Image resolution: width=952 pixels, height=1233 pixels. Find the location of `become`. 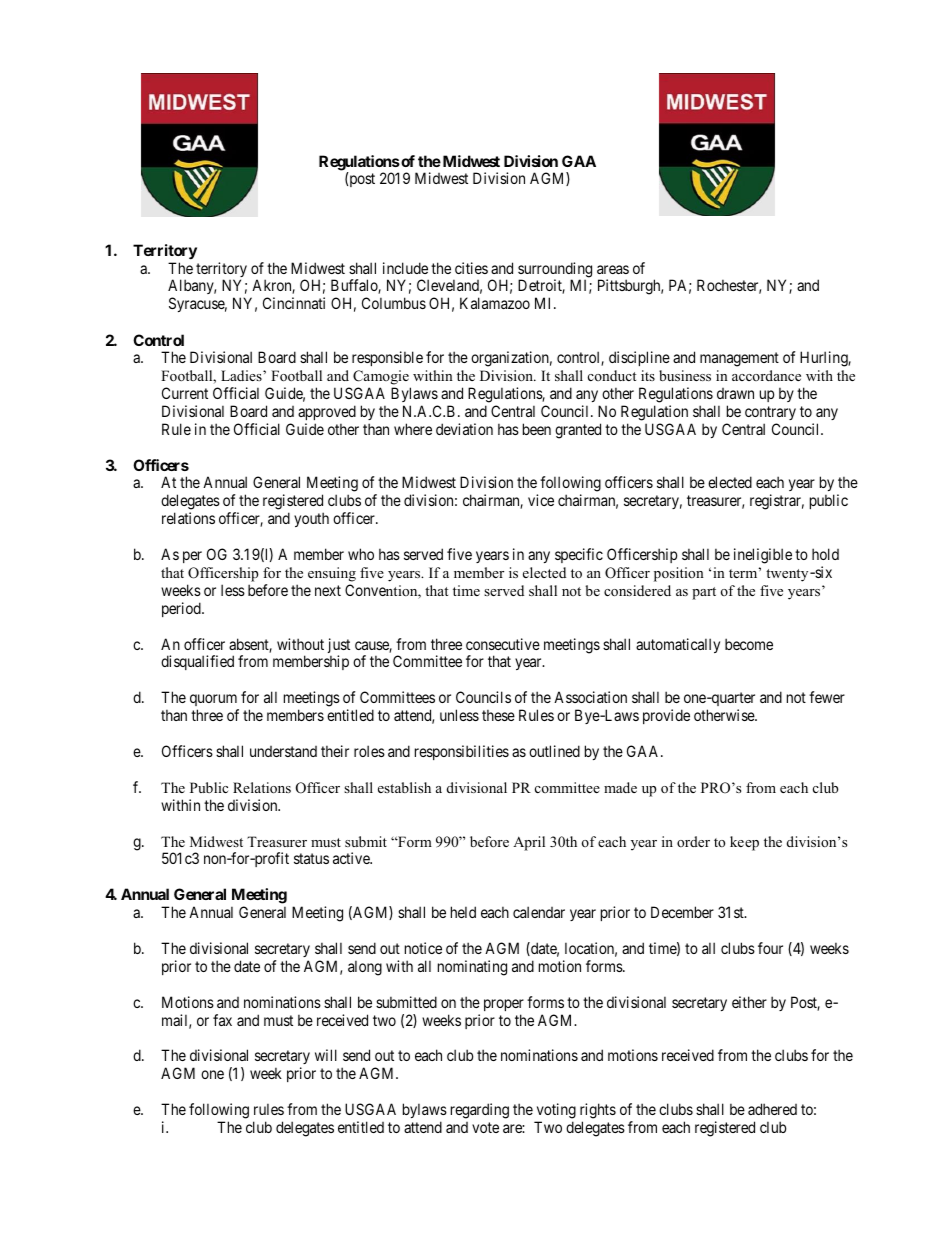

become is located at coordinates (749, 644).
